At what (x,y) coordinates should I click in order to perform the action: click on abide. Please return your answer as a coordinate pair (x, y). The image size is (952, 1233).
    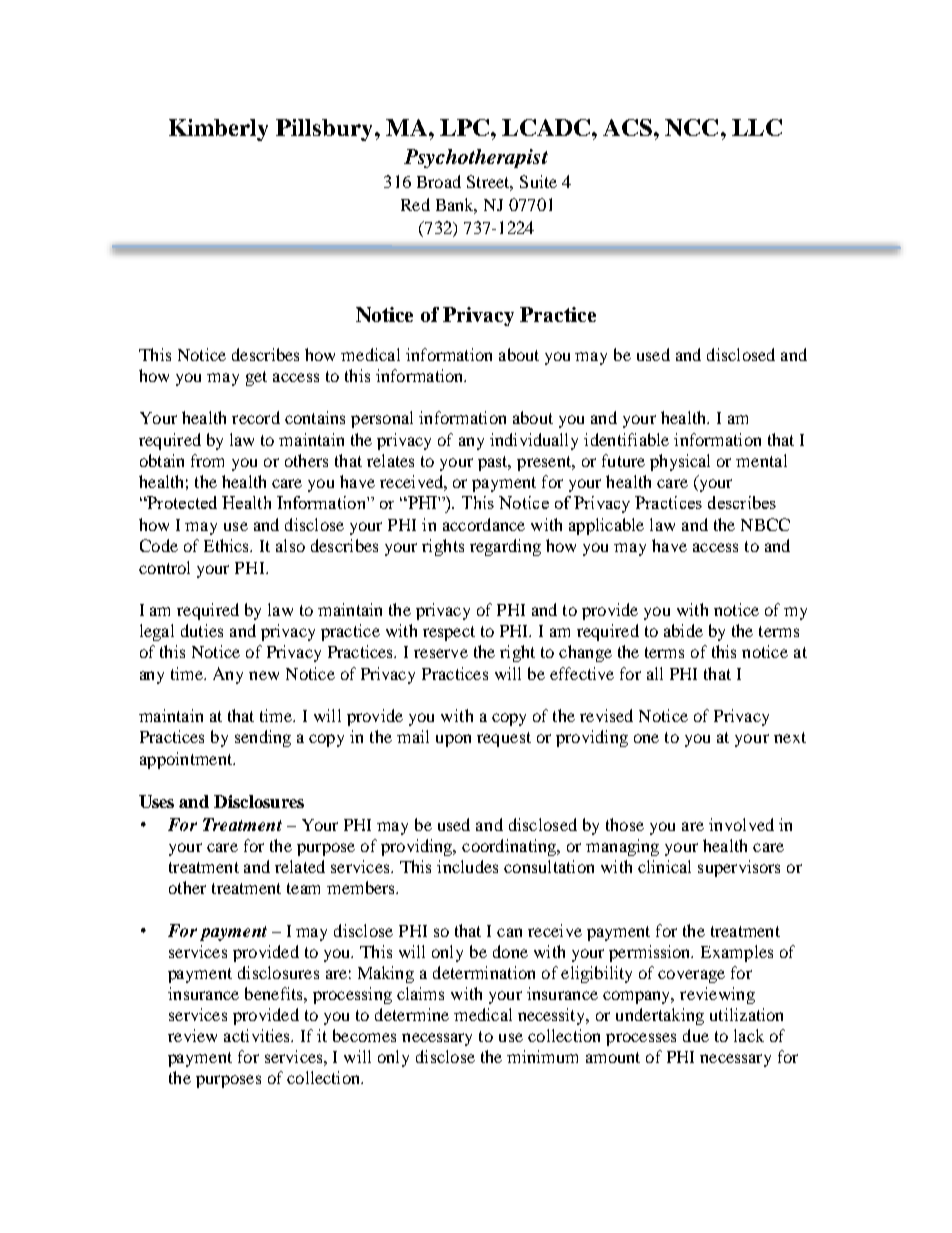
    Looking at the image, I should click on (683, 630).
